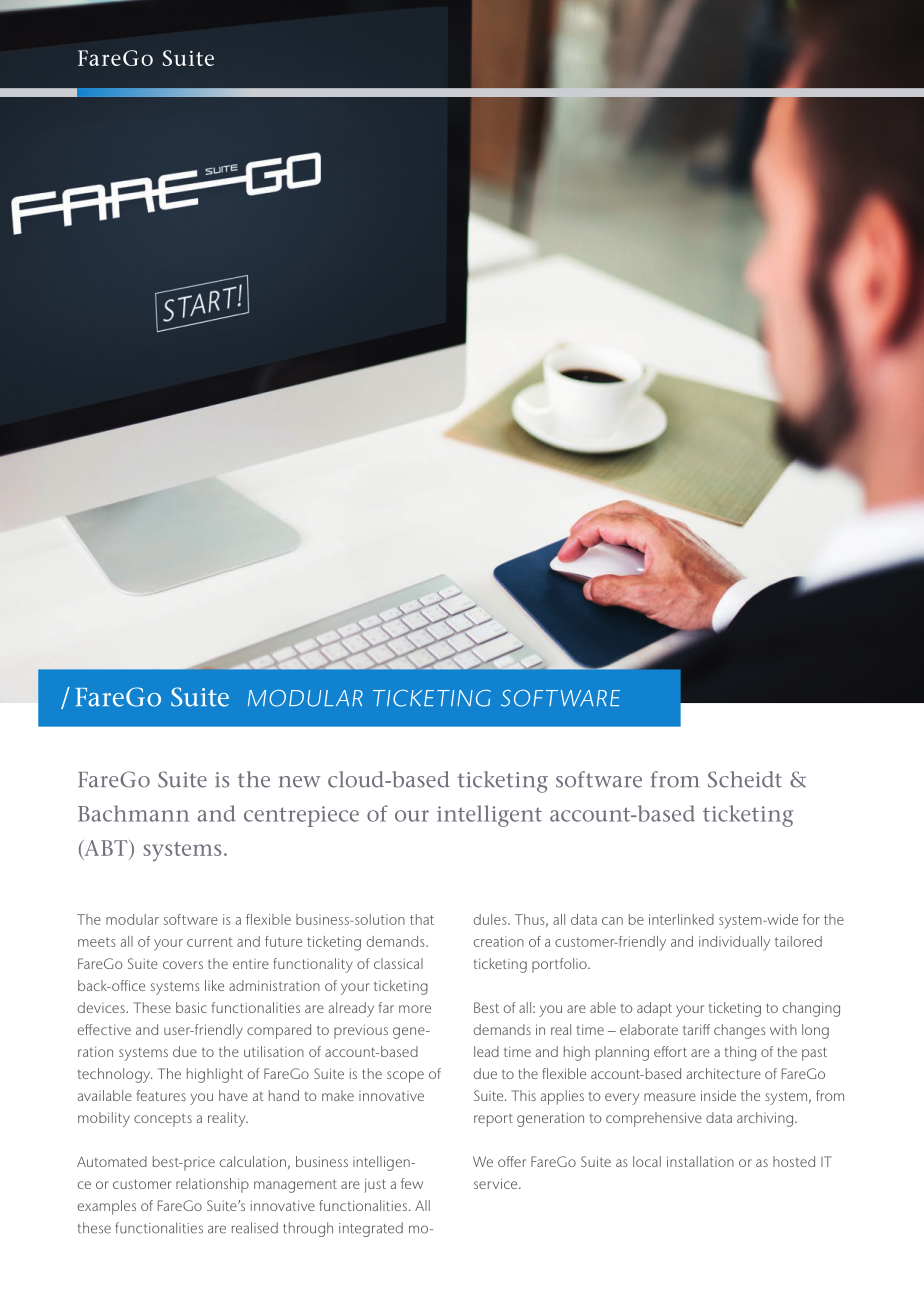  What do you see at coordinates (740, 1053) in the screenshot?
I see `thing` at bounding box center [740, 1053].
